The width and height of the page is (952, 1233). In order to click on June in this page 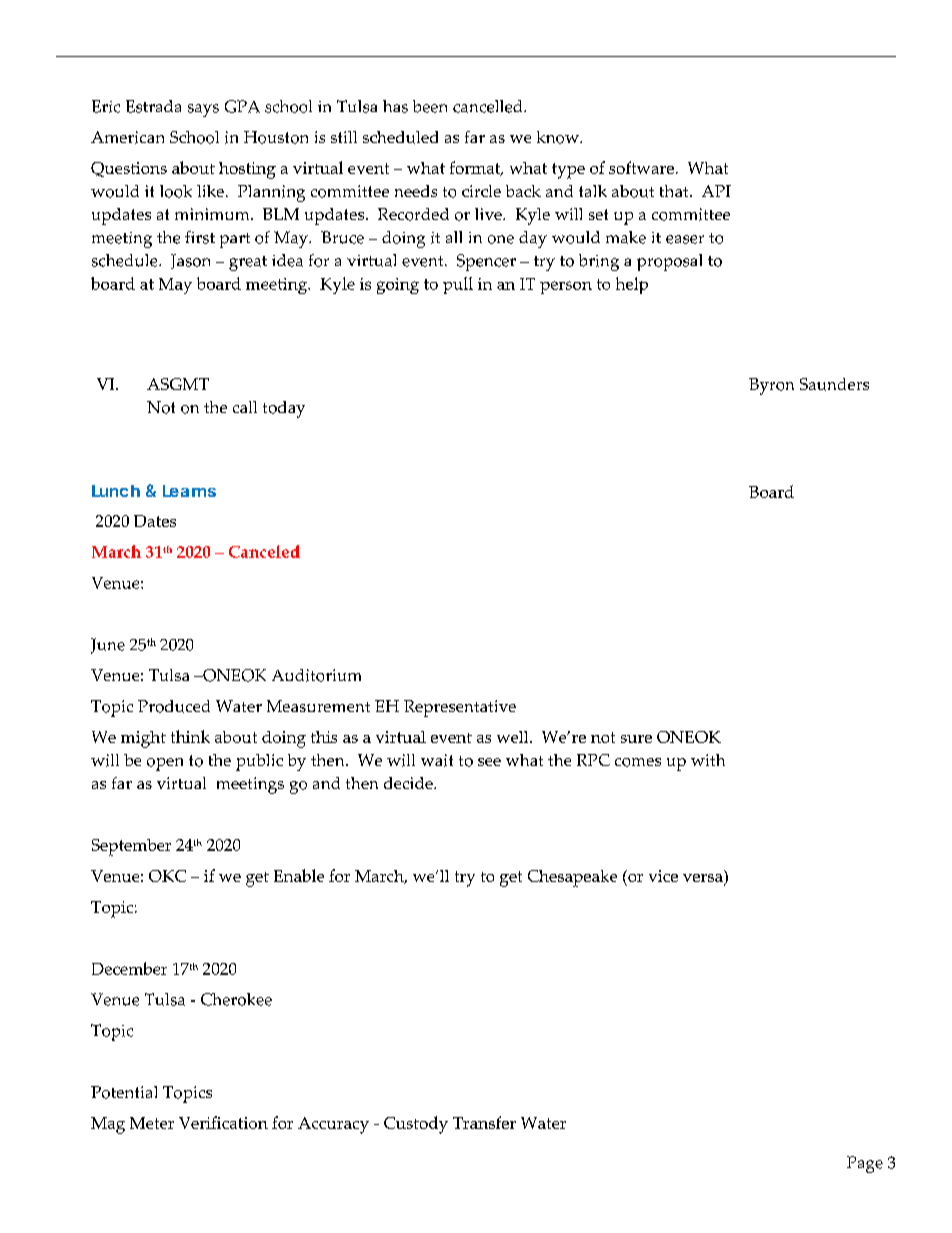, I will do `click(108, 646)`.
